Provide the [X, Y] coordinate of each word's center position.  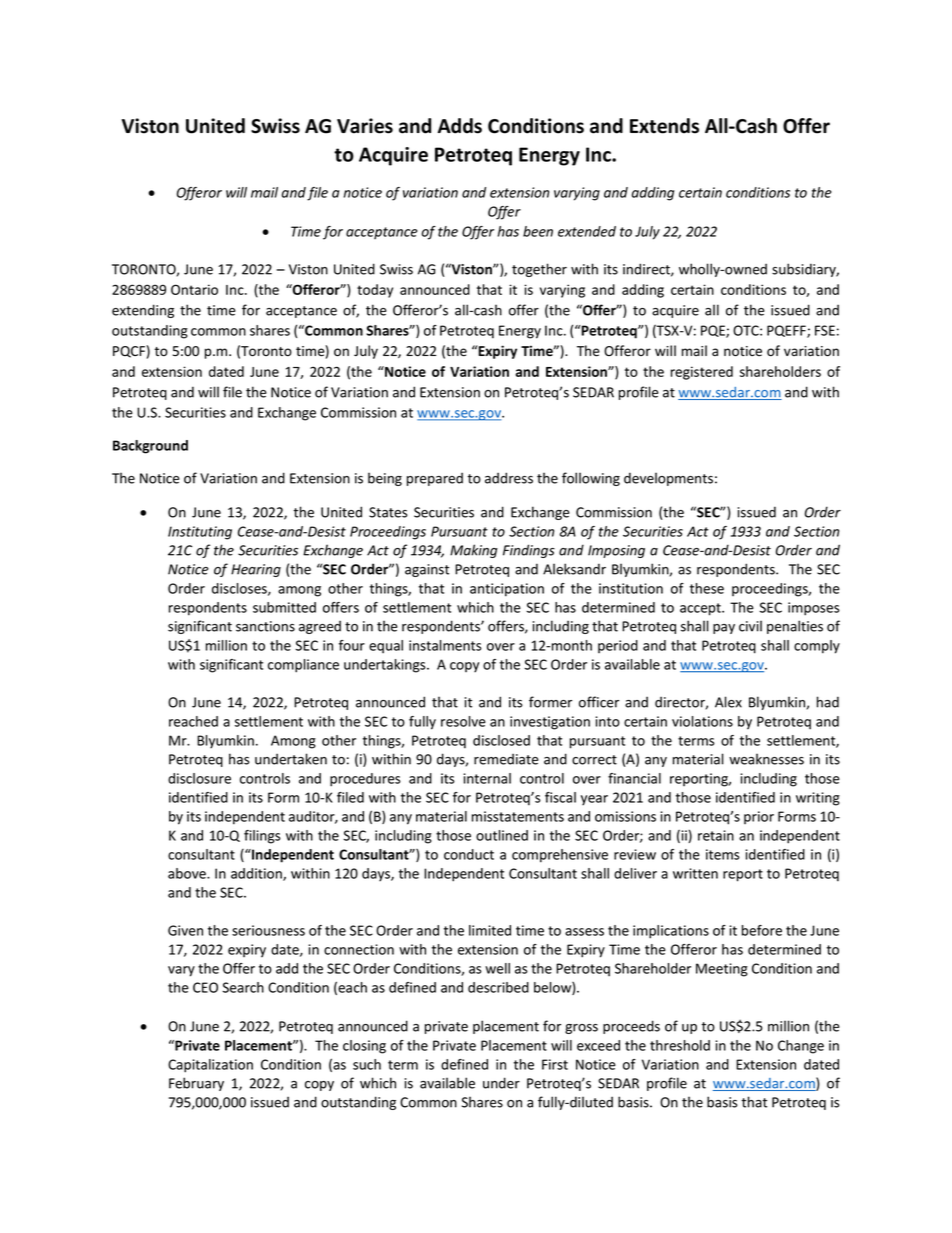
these [707, 588]
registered [702, 373]
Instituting [200, 533]
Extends [664, 126]
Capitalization [210, 1066]
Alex [728, 702]
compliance [303, 666]
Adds [460, 126]
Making [474, 551]
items [723, 854]
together [539, 270]
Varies [365, 126]
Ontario [194, 289]
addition [257, 874]
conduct [469, 854]
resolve [463, 721]
